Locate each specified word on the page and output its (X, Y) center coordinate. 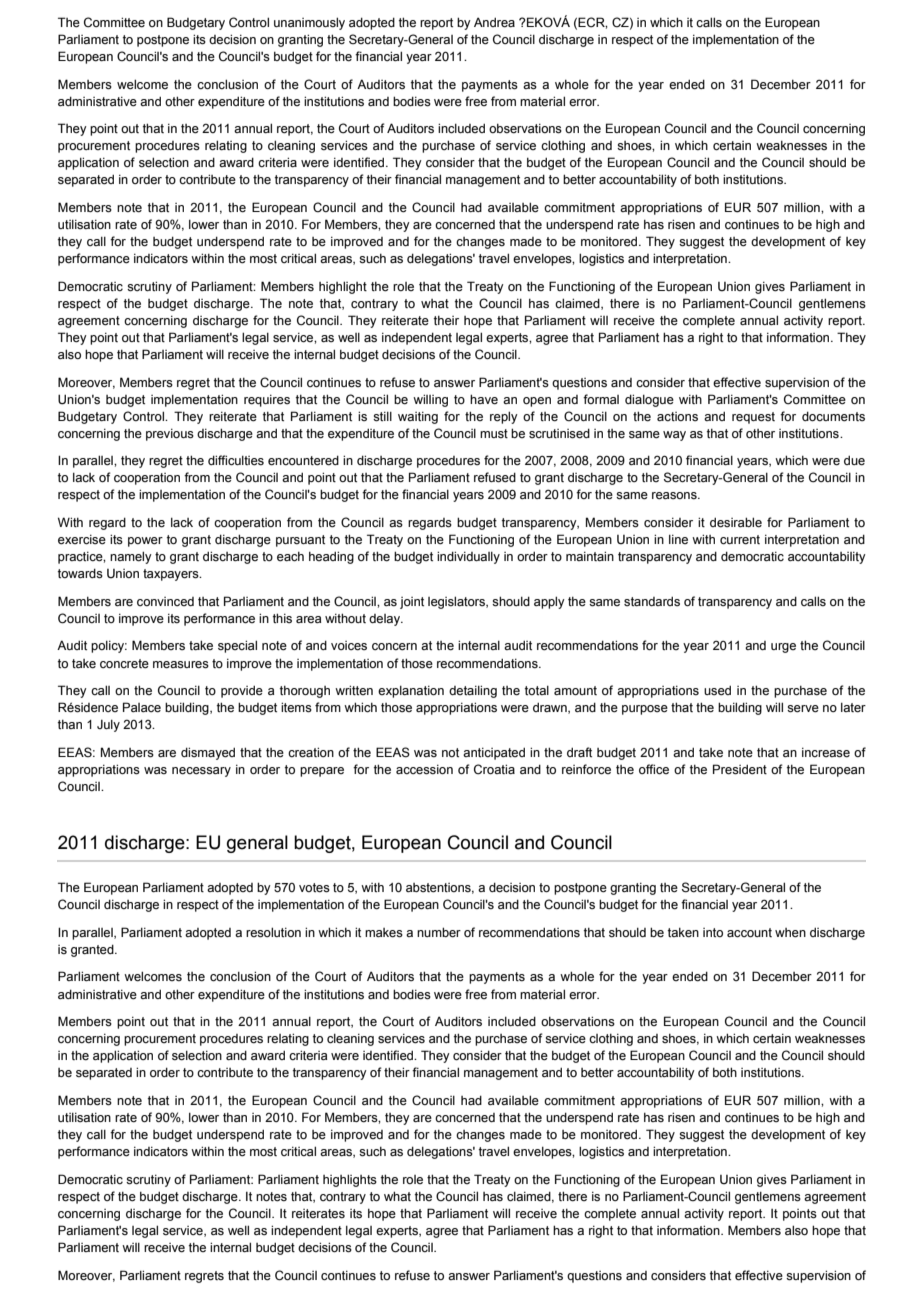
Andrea (494, 22)
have (484, 399)
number (439, 932)
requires (267, 401)
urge (783, 648)
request (753, 418)
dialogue (649, 400)
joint (412, 603)
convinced (165, 601)
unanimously (309, 23)
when (790, 933)
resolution (273, 932)
